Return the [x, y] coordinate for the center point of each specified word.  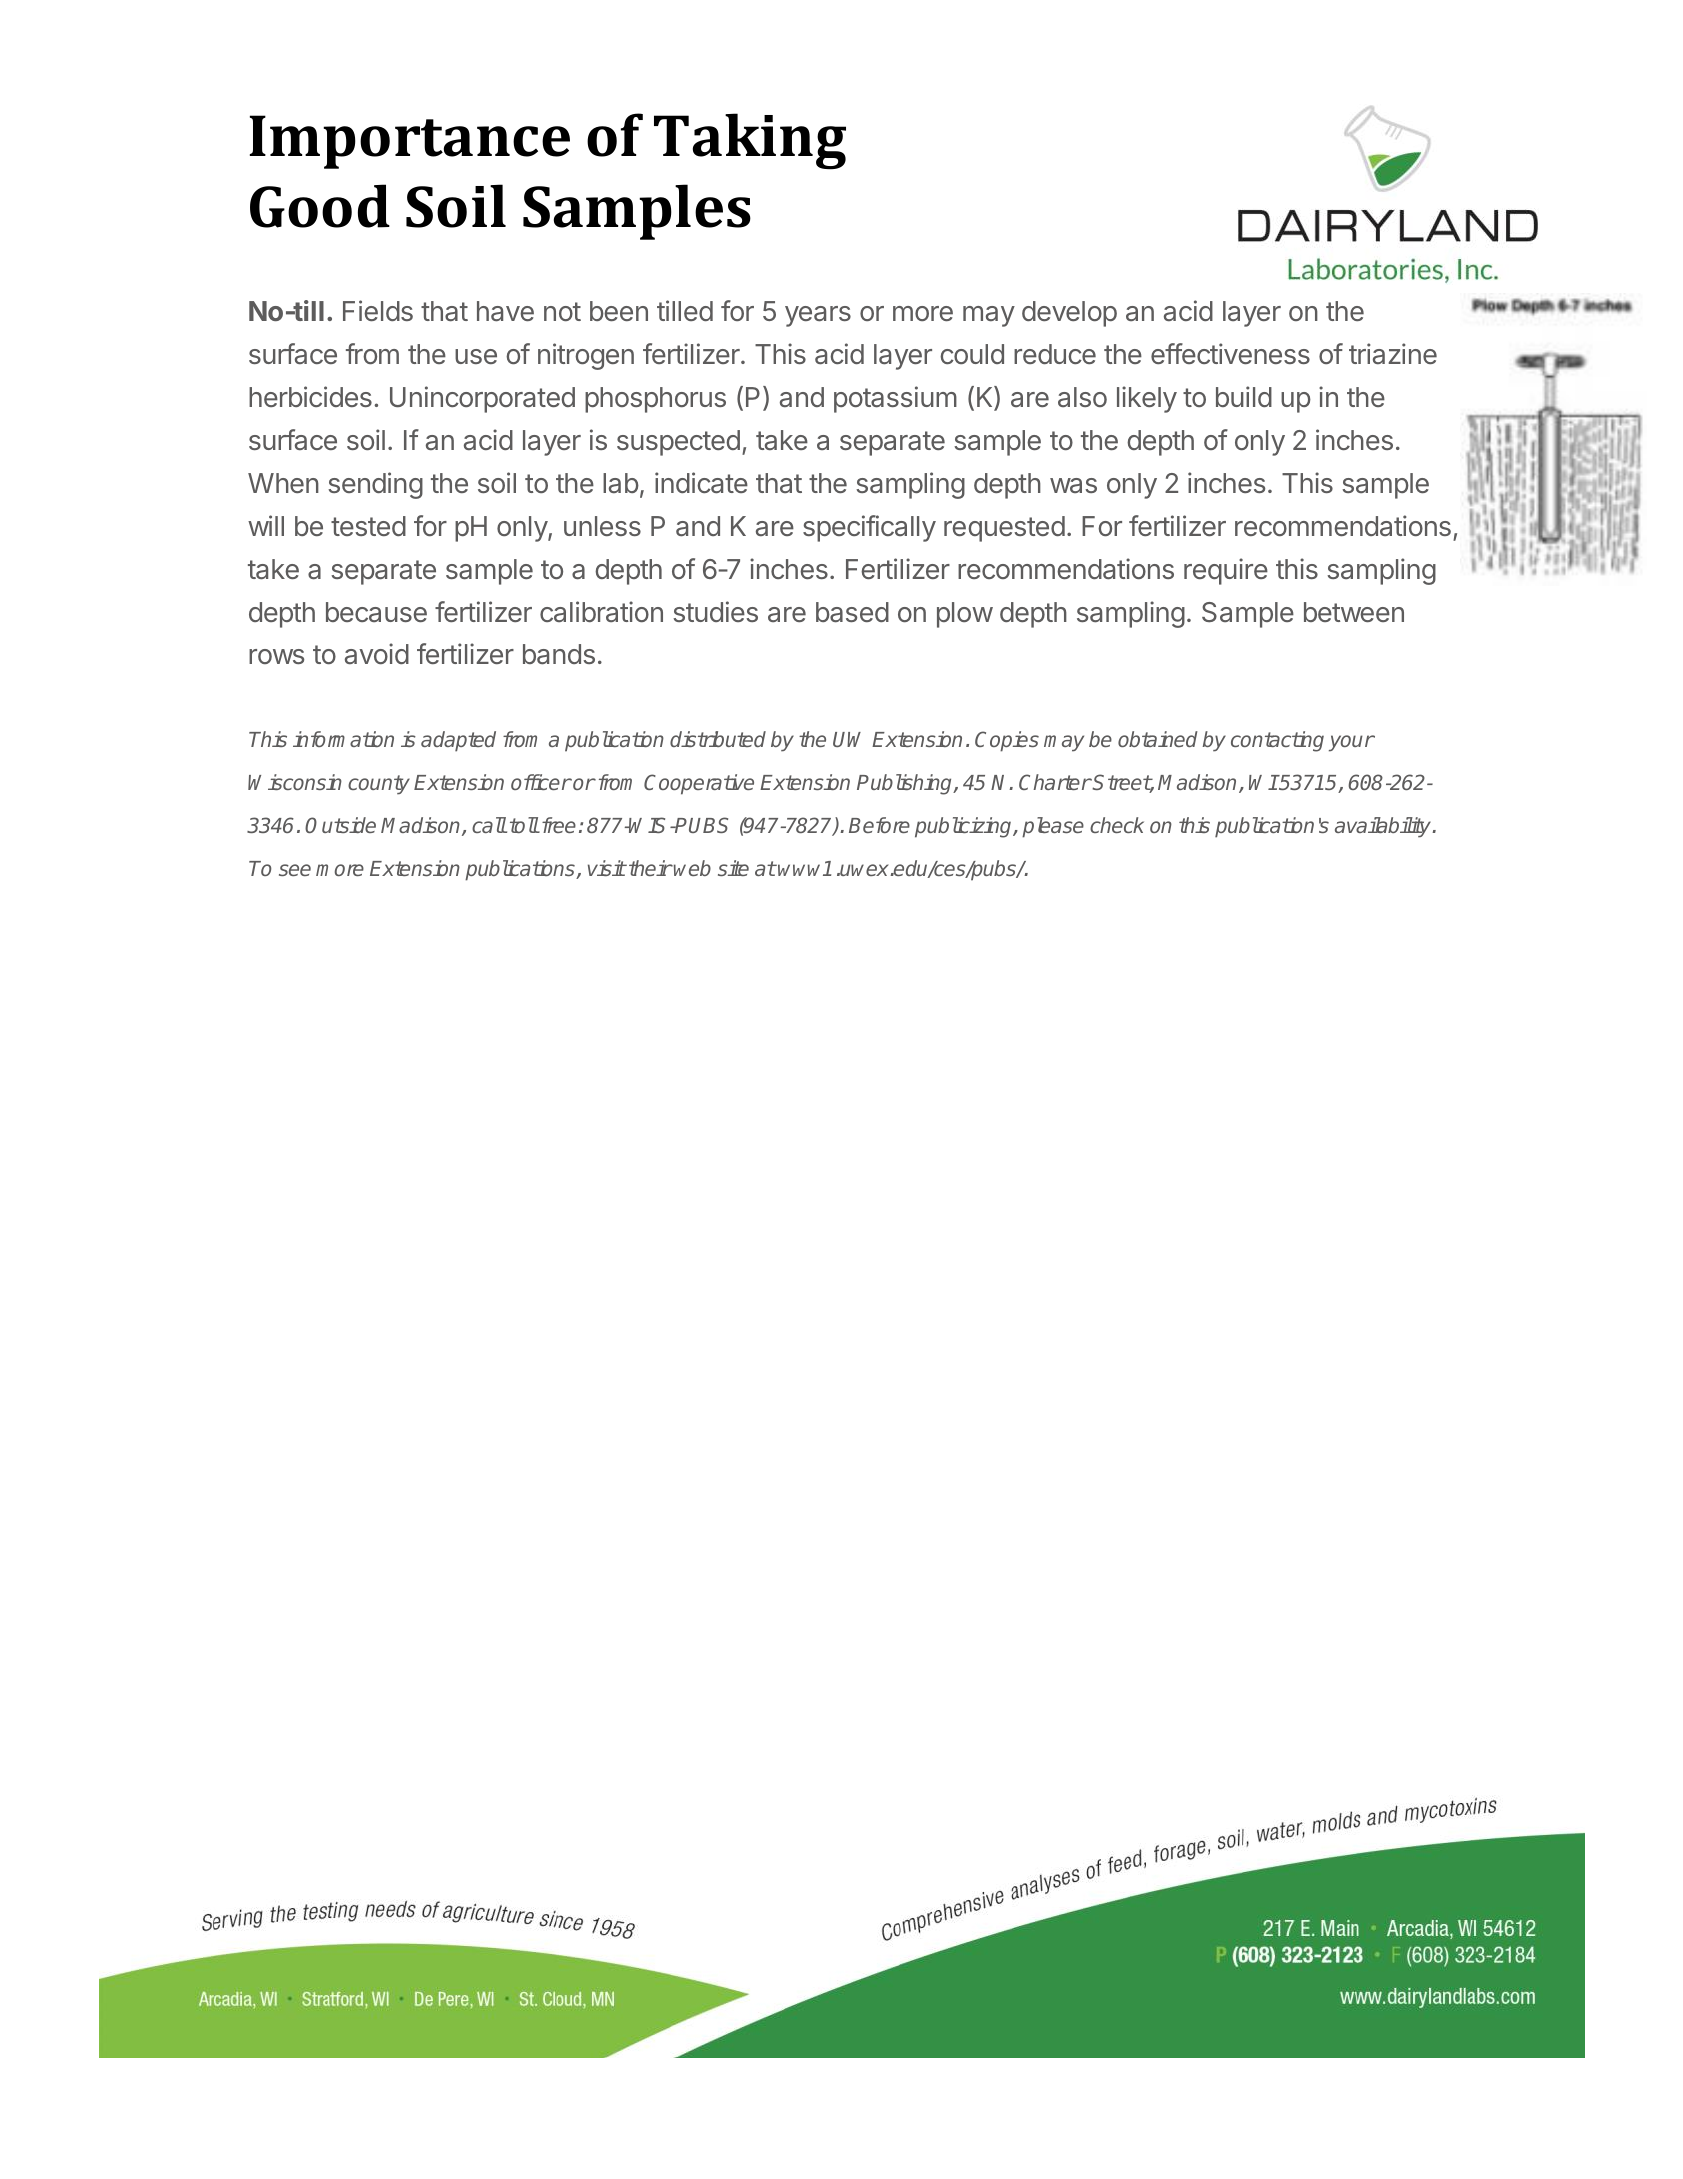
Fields [378, 310]
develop [1069, 314]
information [343, 739]
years [818, 316]
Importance [410, 142]
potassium [895, 399]
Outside [340, 825]
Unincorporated [482, 399]
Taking [750, 141]
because [376, 612]
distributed [718, 739]
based [852, 612]
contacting [1277, 741]
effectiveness [1230, 353]
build [1244, 396]
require [1226, 571]
